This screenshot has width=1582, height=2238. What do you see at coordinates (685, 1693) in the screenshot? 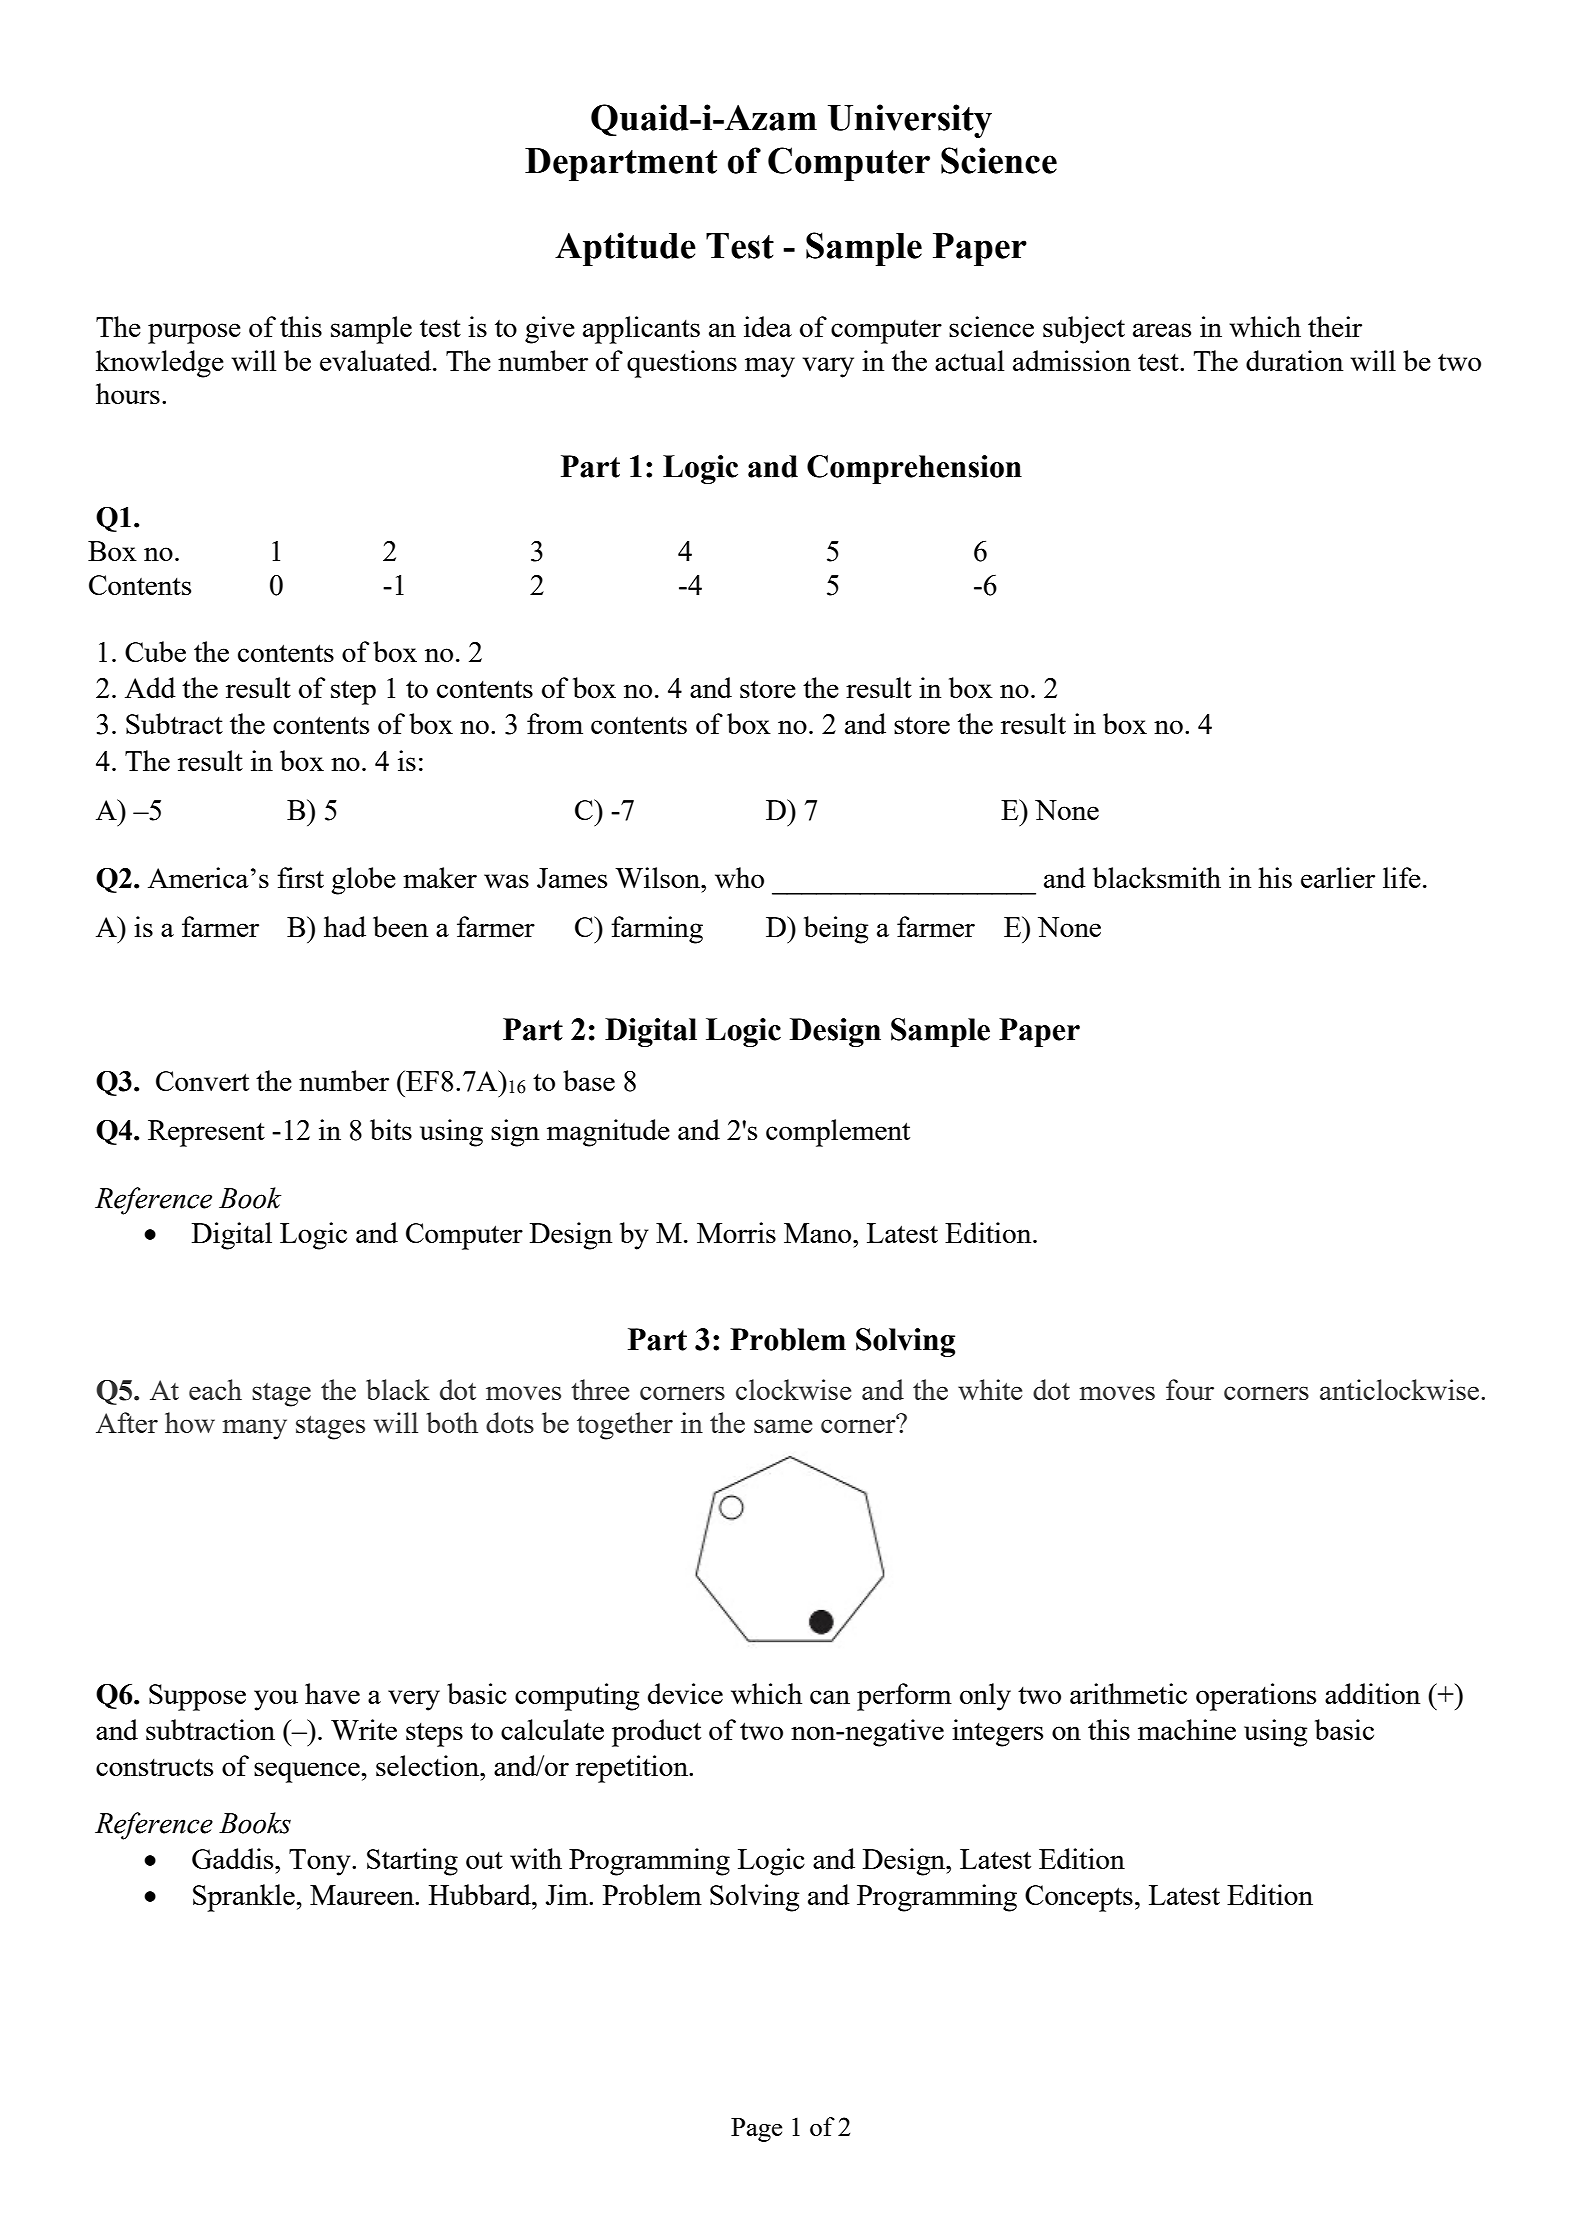
I see `device` at bounding box center [685, 1693].
